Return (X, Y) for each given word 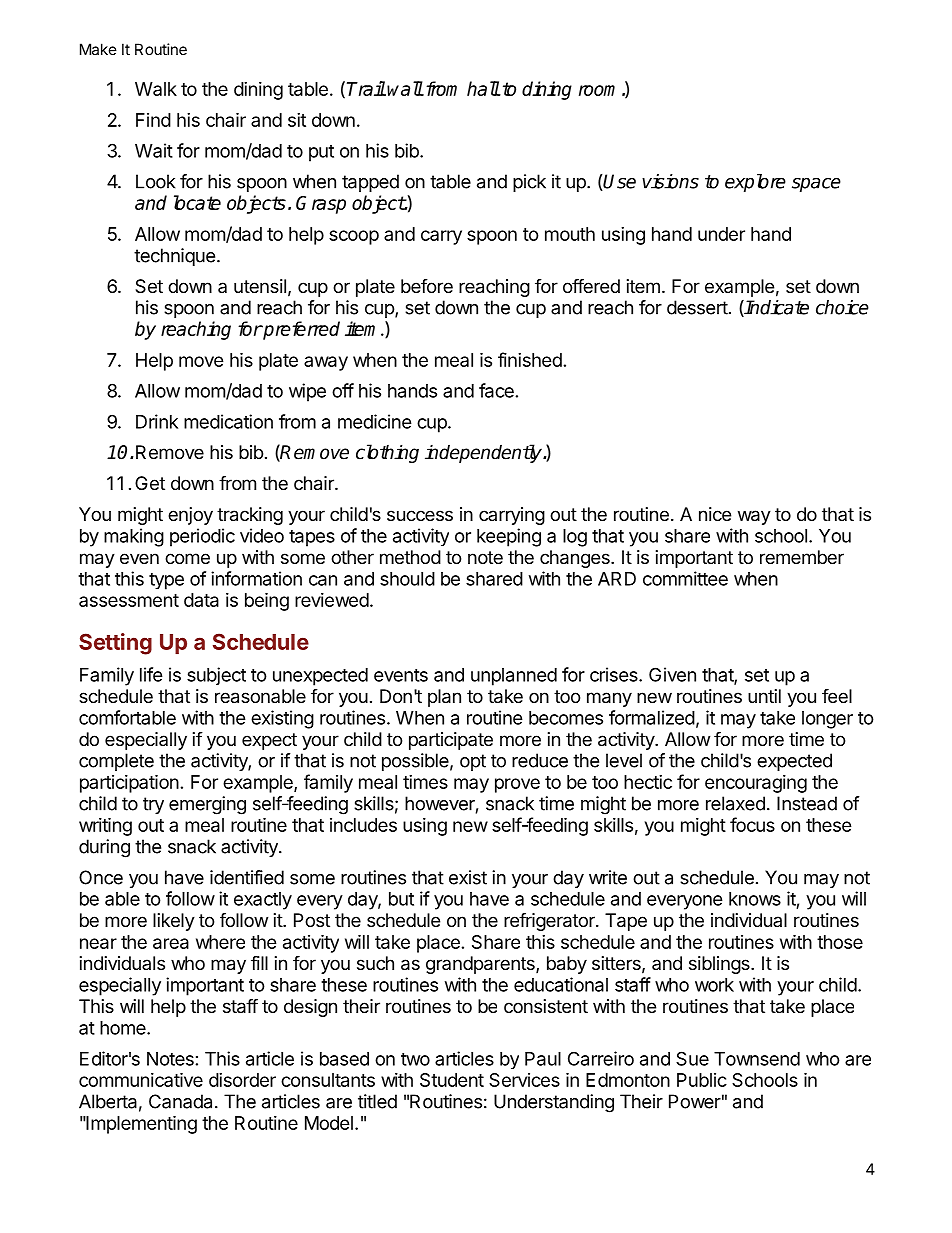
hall (483, 88)
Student (452, 1080)
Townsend (757, 1059)
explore (755, 183)
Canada (180, 1101)
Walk (156, 89)
